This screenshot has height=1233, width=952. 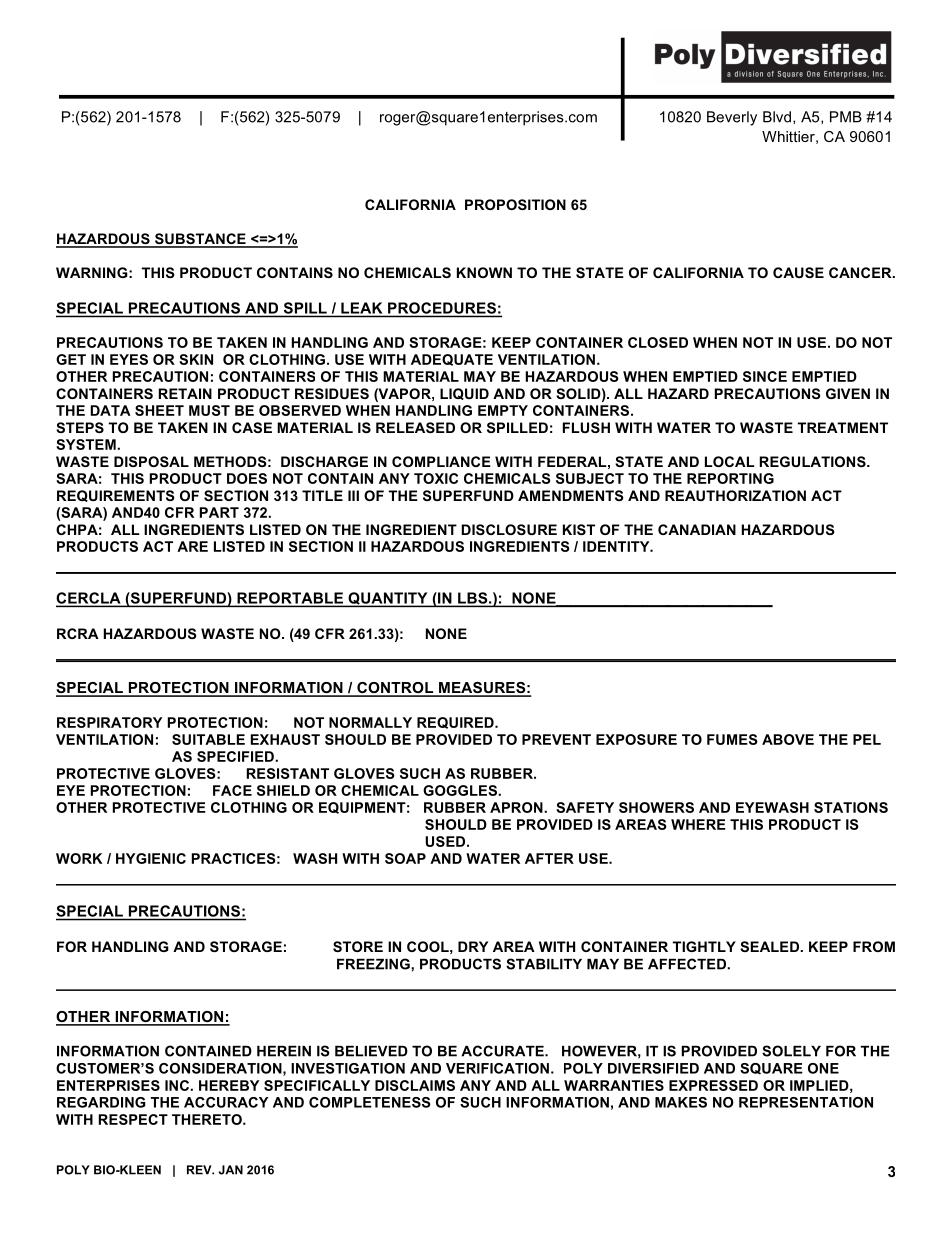 What do you see at coordinates (395, 689) in the screenshot?
I see `CONTROL` at bounding box center [395, 689].
